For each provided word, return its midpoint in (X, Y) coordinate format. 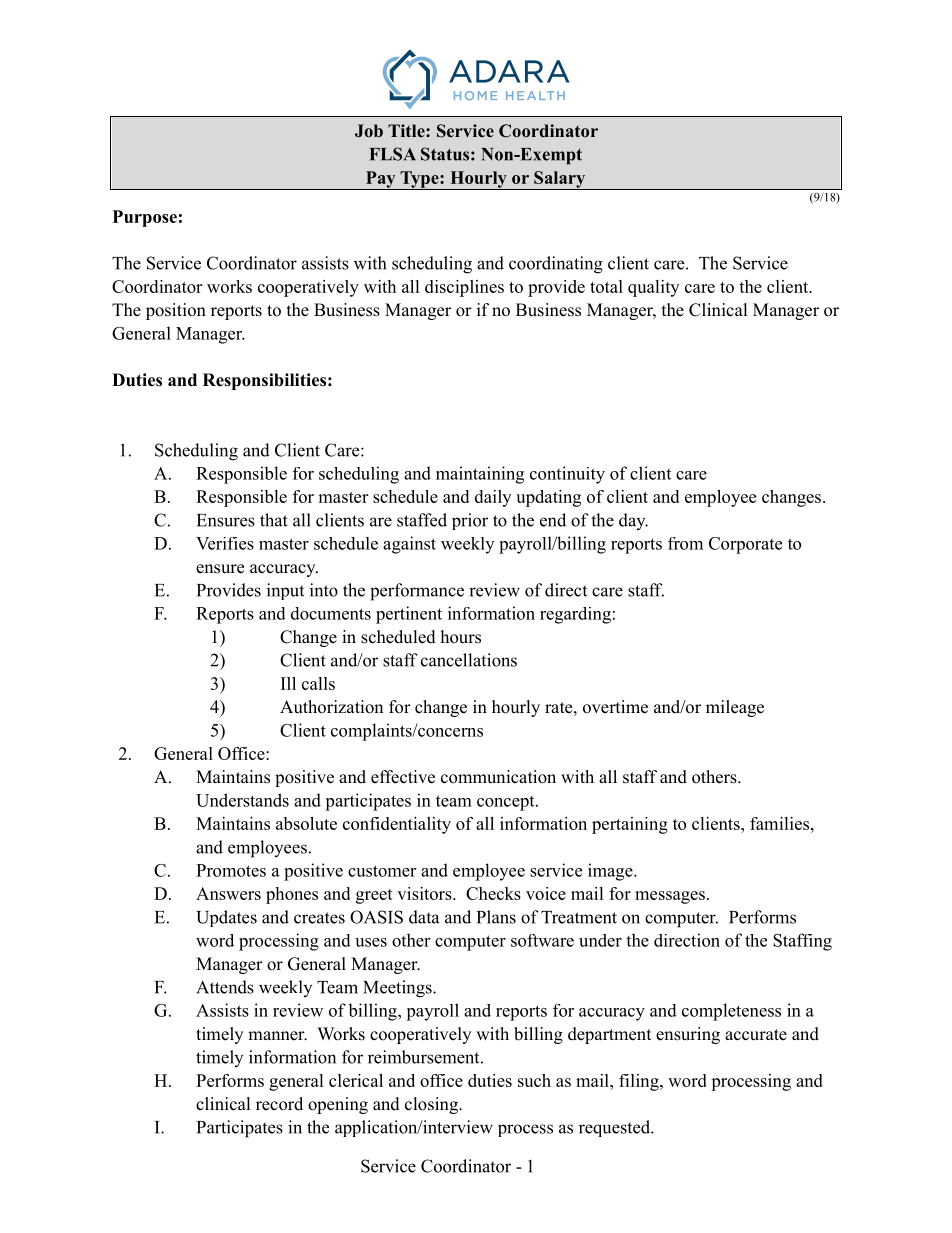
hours (461, 637)
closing (432, 1105)
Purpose (145, 218)
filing (640, 1082)
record (279, 1104)
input (285, 591)
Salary (560, 180)
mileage (735, 708)
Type (419, 180)
